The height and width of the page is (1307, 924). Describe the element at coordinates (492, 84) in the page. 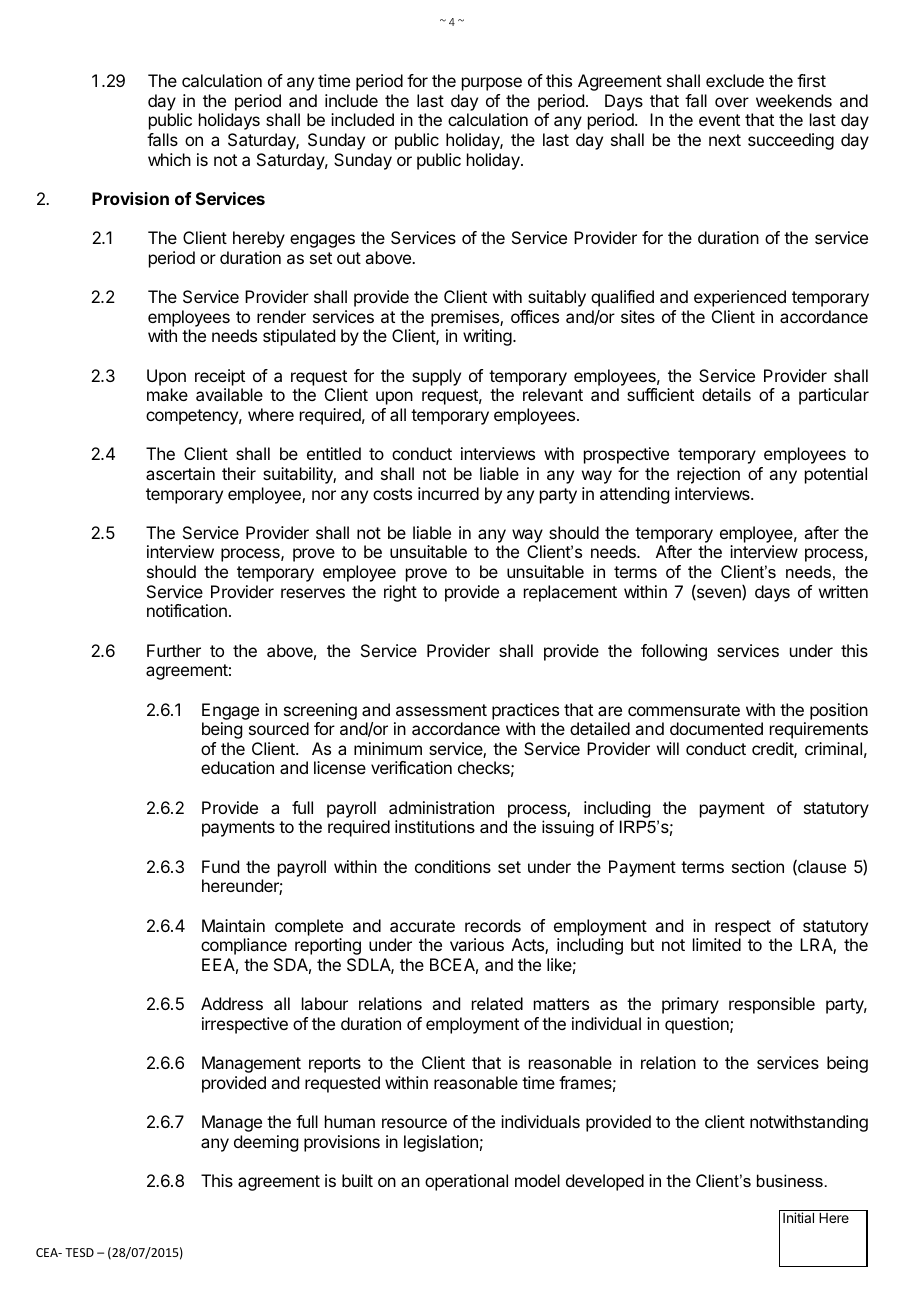

I see `purpose` at that location.
